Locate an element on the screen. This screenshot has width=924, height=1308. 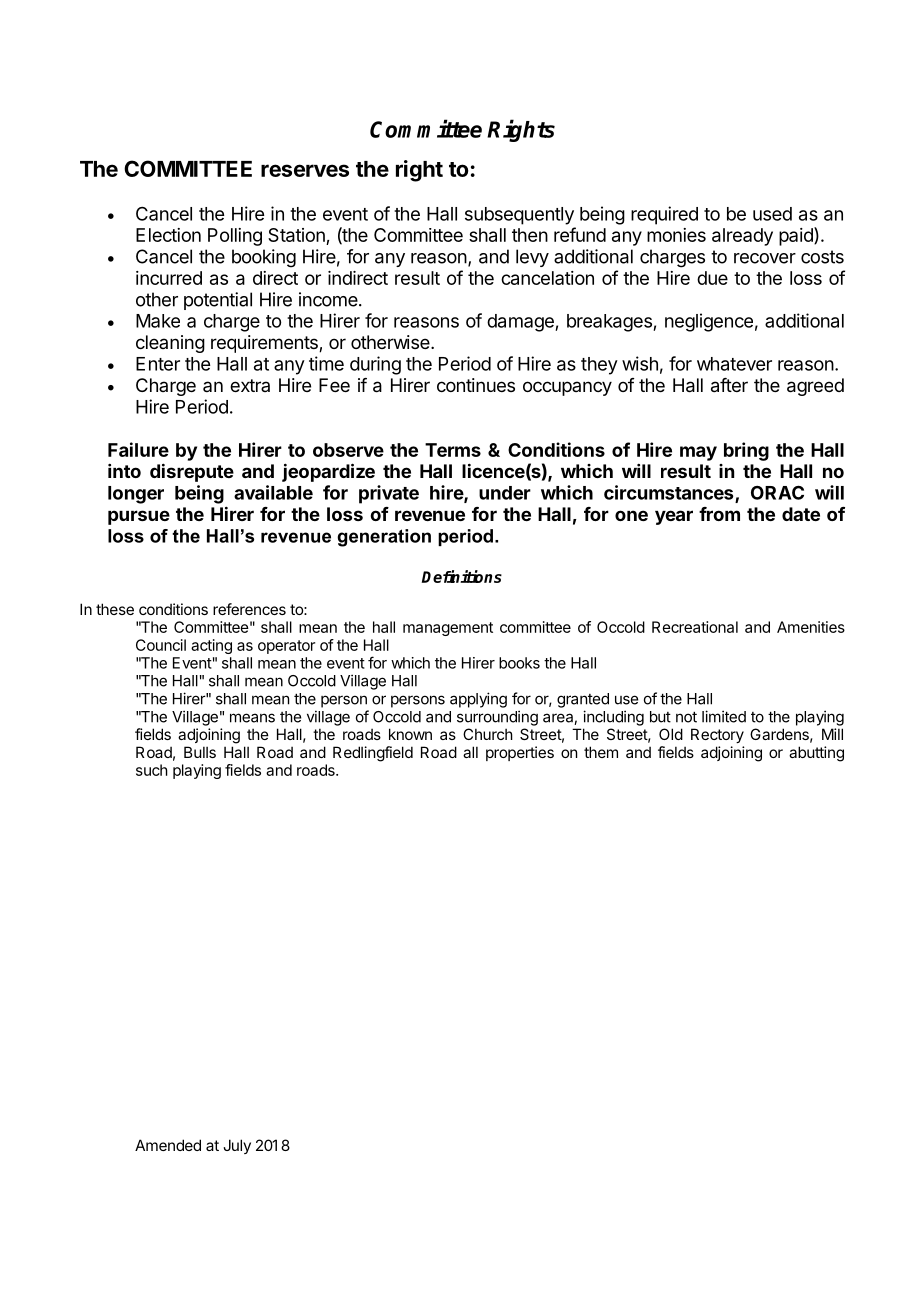
Recreational is located at coordinates (695, 627).
